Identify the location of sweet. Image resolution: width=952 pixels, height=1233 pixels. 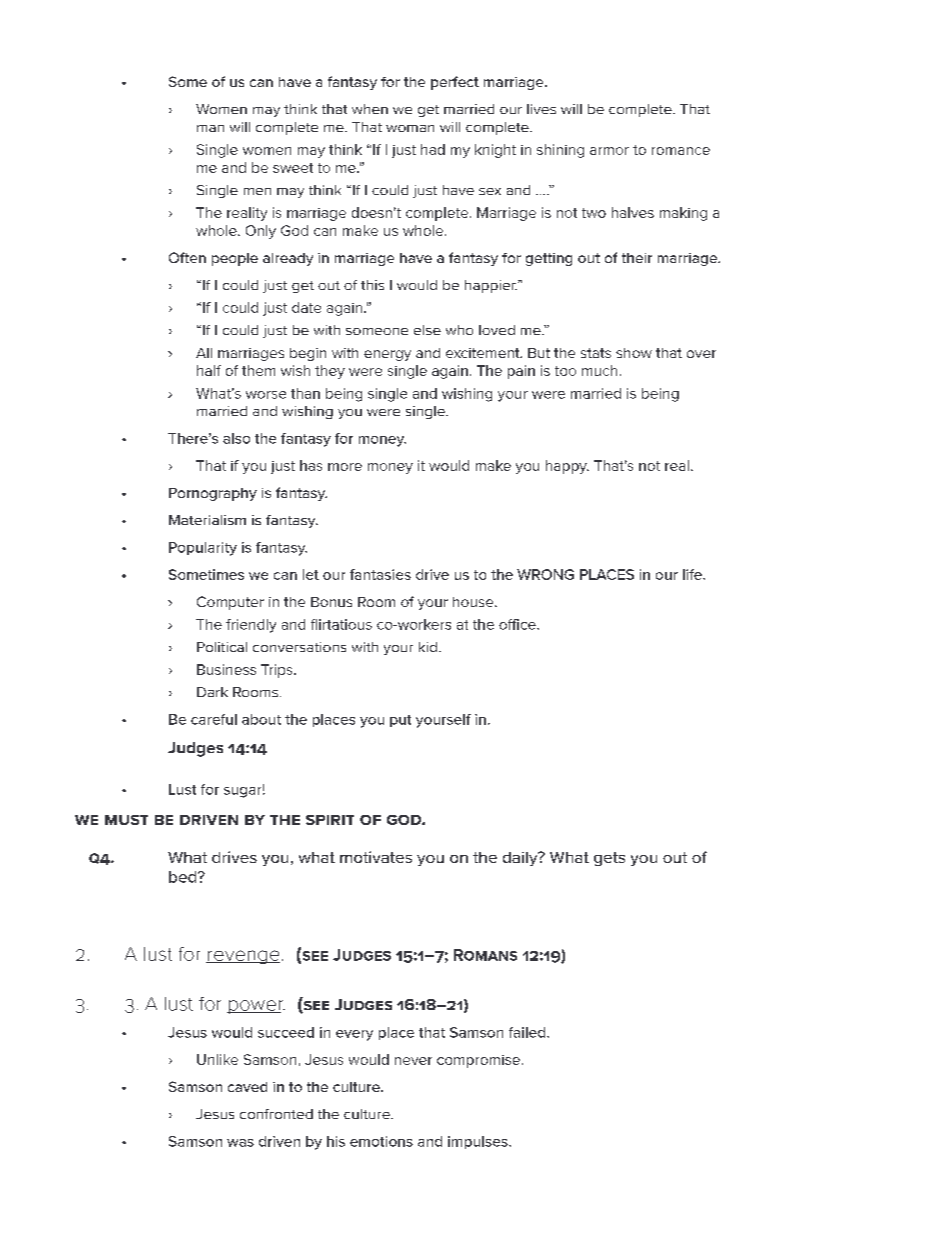
(293, 168).
